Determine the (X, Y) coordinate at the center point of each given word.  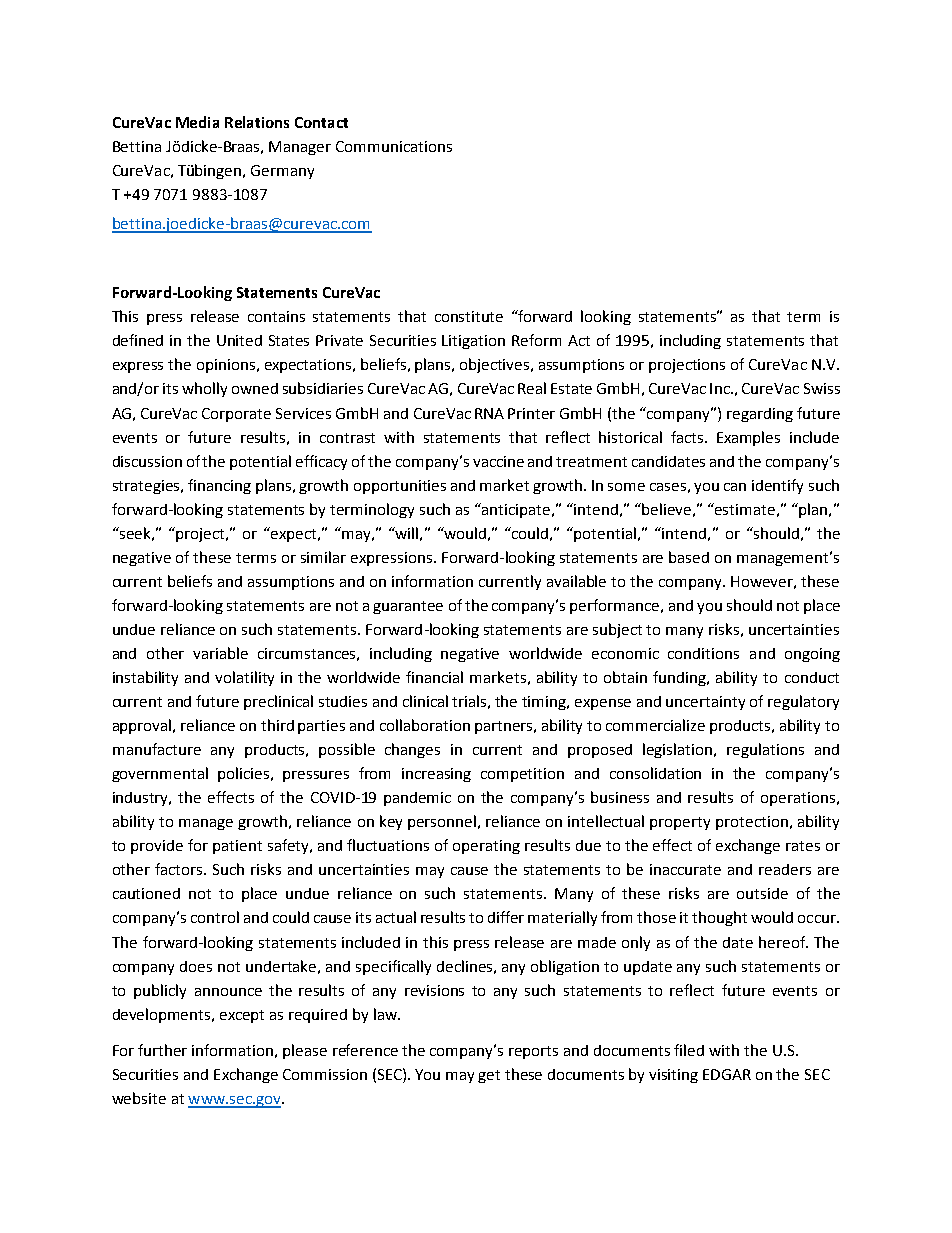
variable (220, 653)
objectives (496, 365)
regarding (760, 415)
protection (752, 823)
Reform (536, 340)
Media (197, 122)
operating (486, 847)
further (162, 1050)
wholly (204, 389)
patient (237, 847)
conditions (703, 653)
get (489, 1076)
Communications (394, 146)
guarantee (408, 607)
